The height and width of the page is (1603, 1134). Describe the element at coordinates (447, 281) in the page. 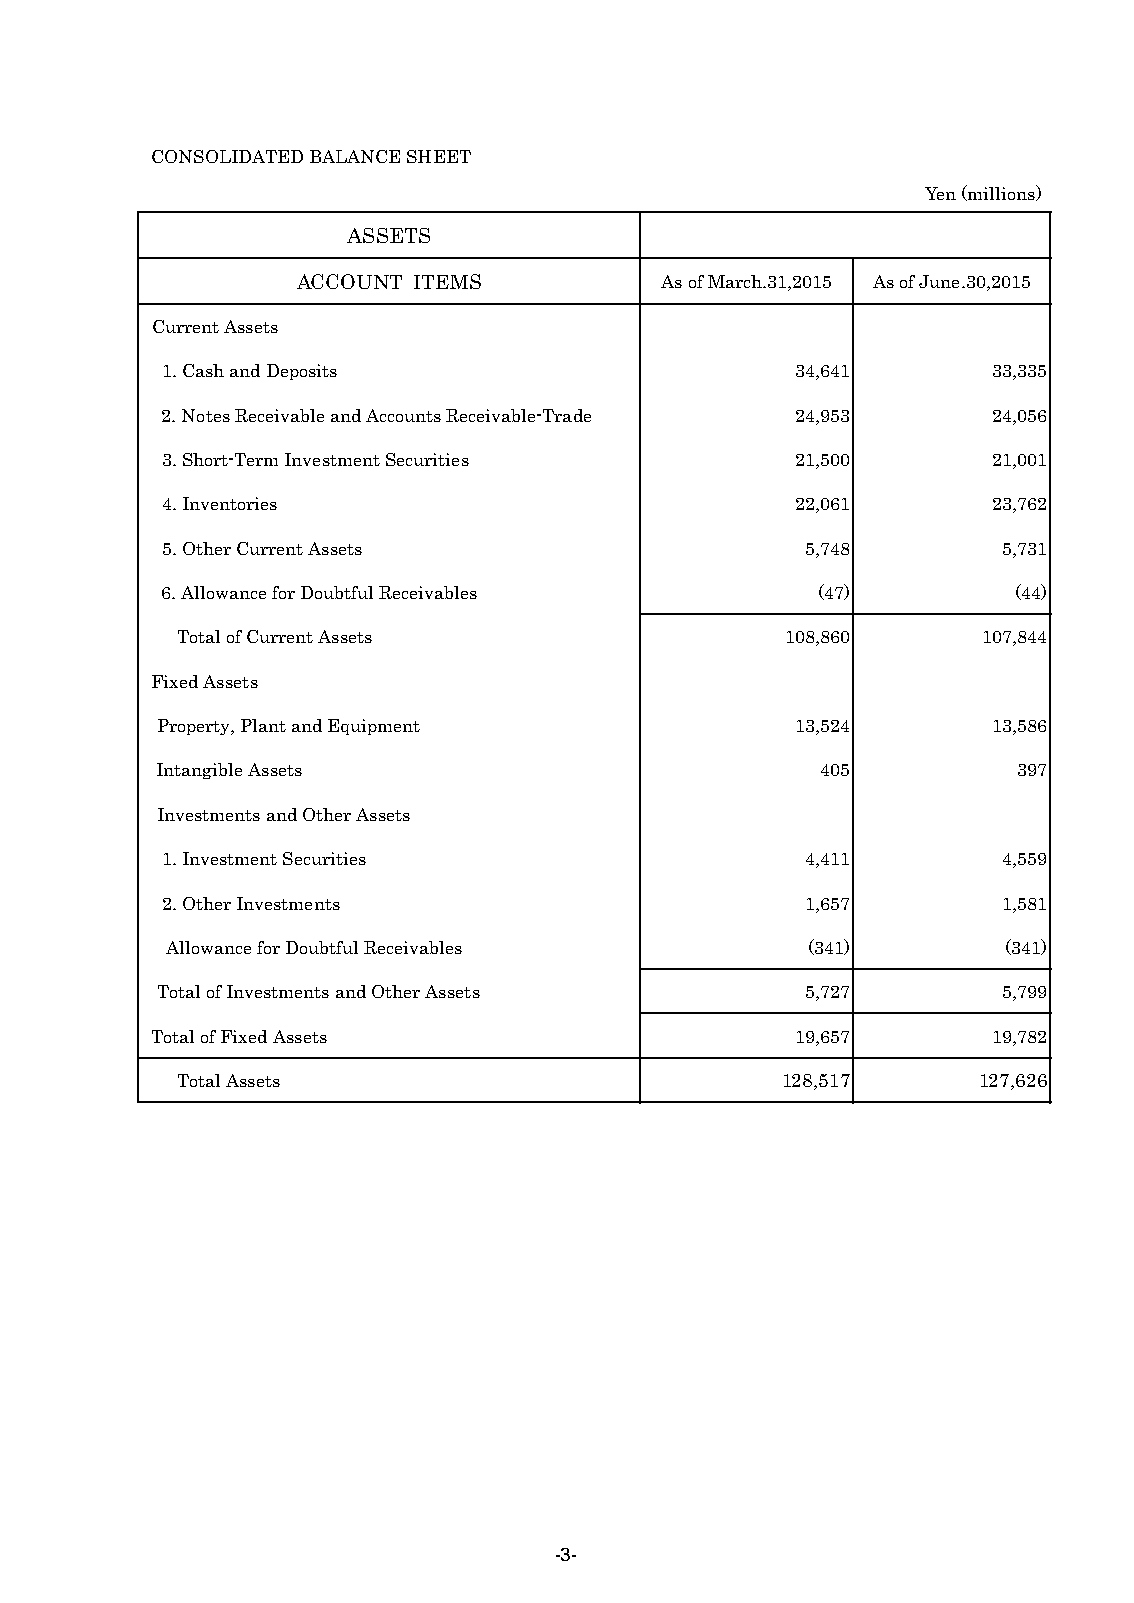

I see `ITEMS` at that location.
